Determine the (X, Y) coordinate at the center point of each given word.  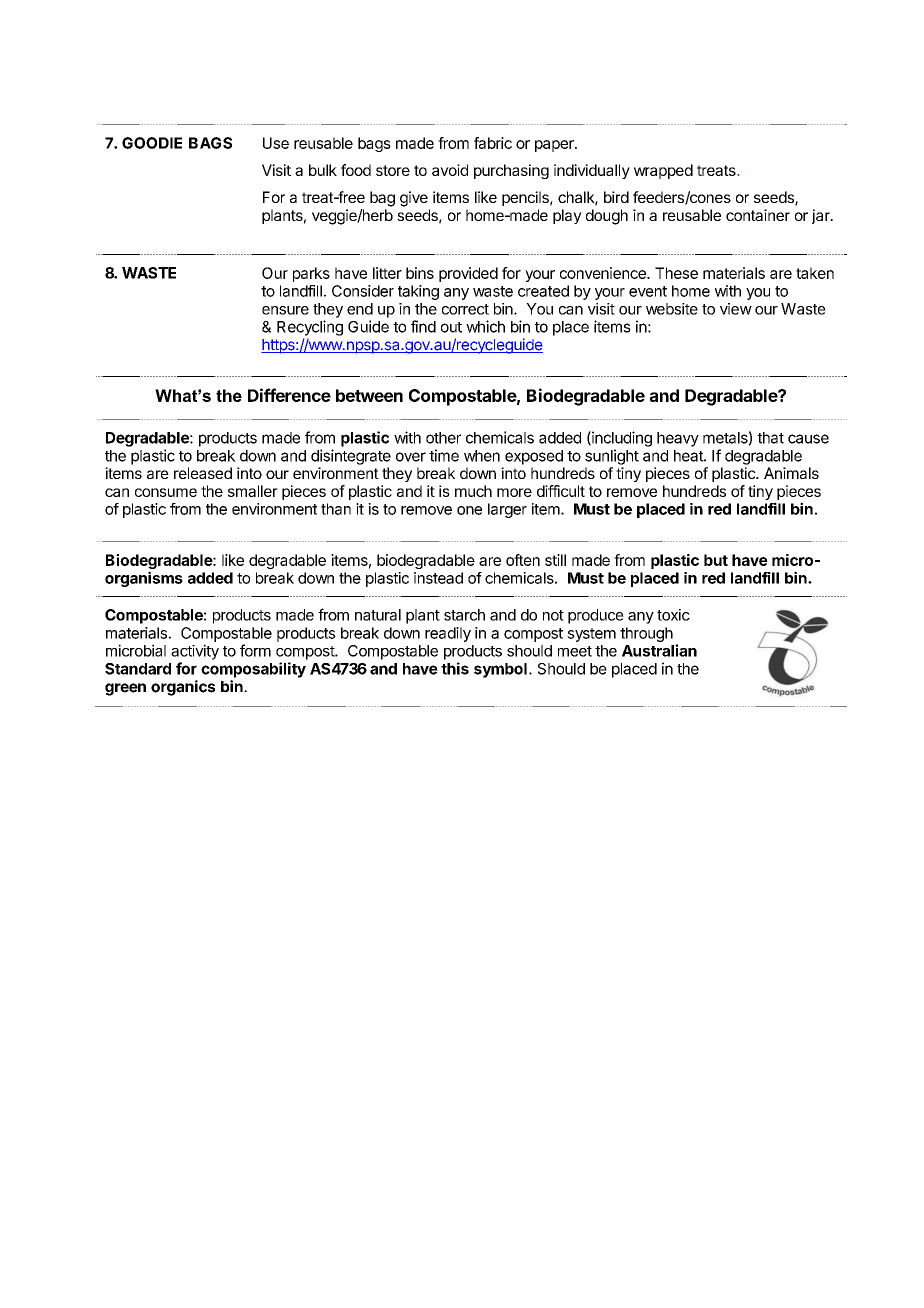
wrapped (663, 171)
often (523, 560)
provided (468, 274)
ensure (285, 310)
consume (166, 492)
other (443, 438)
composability (253, 670)
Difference (289, 395)
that (770, 438)
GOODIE (152, 143)
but (716, 560)
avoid (450, 170)
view (736, 309)
